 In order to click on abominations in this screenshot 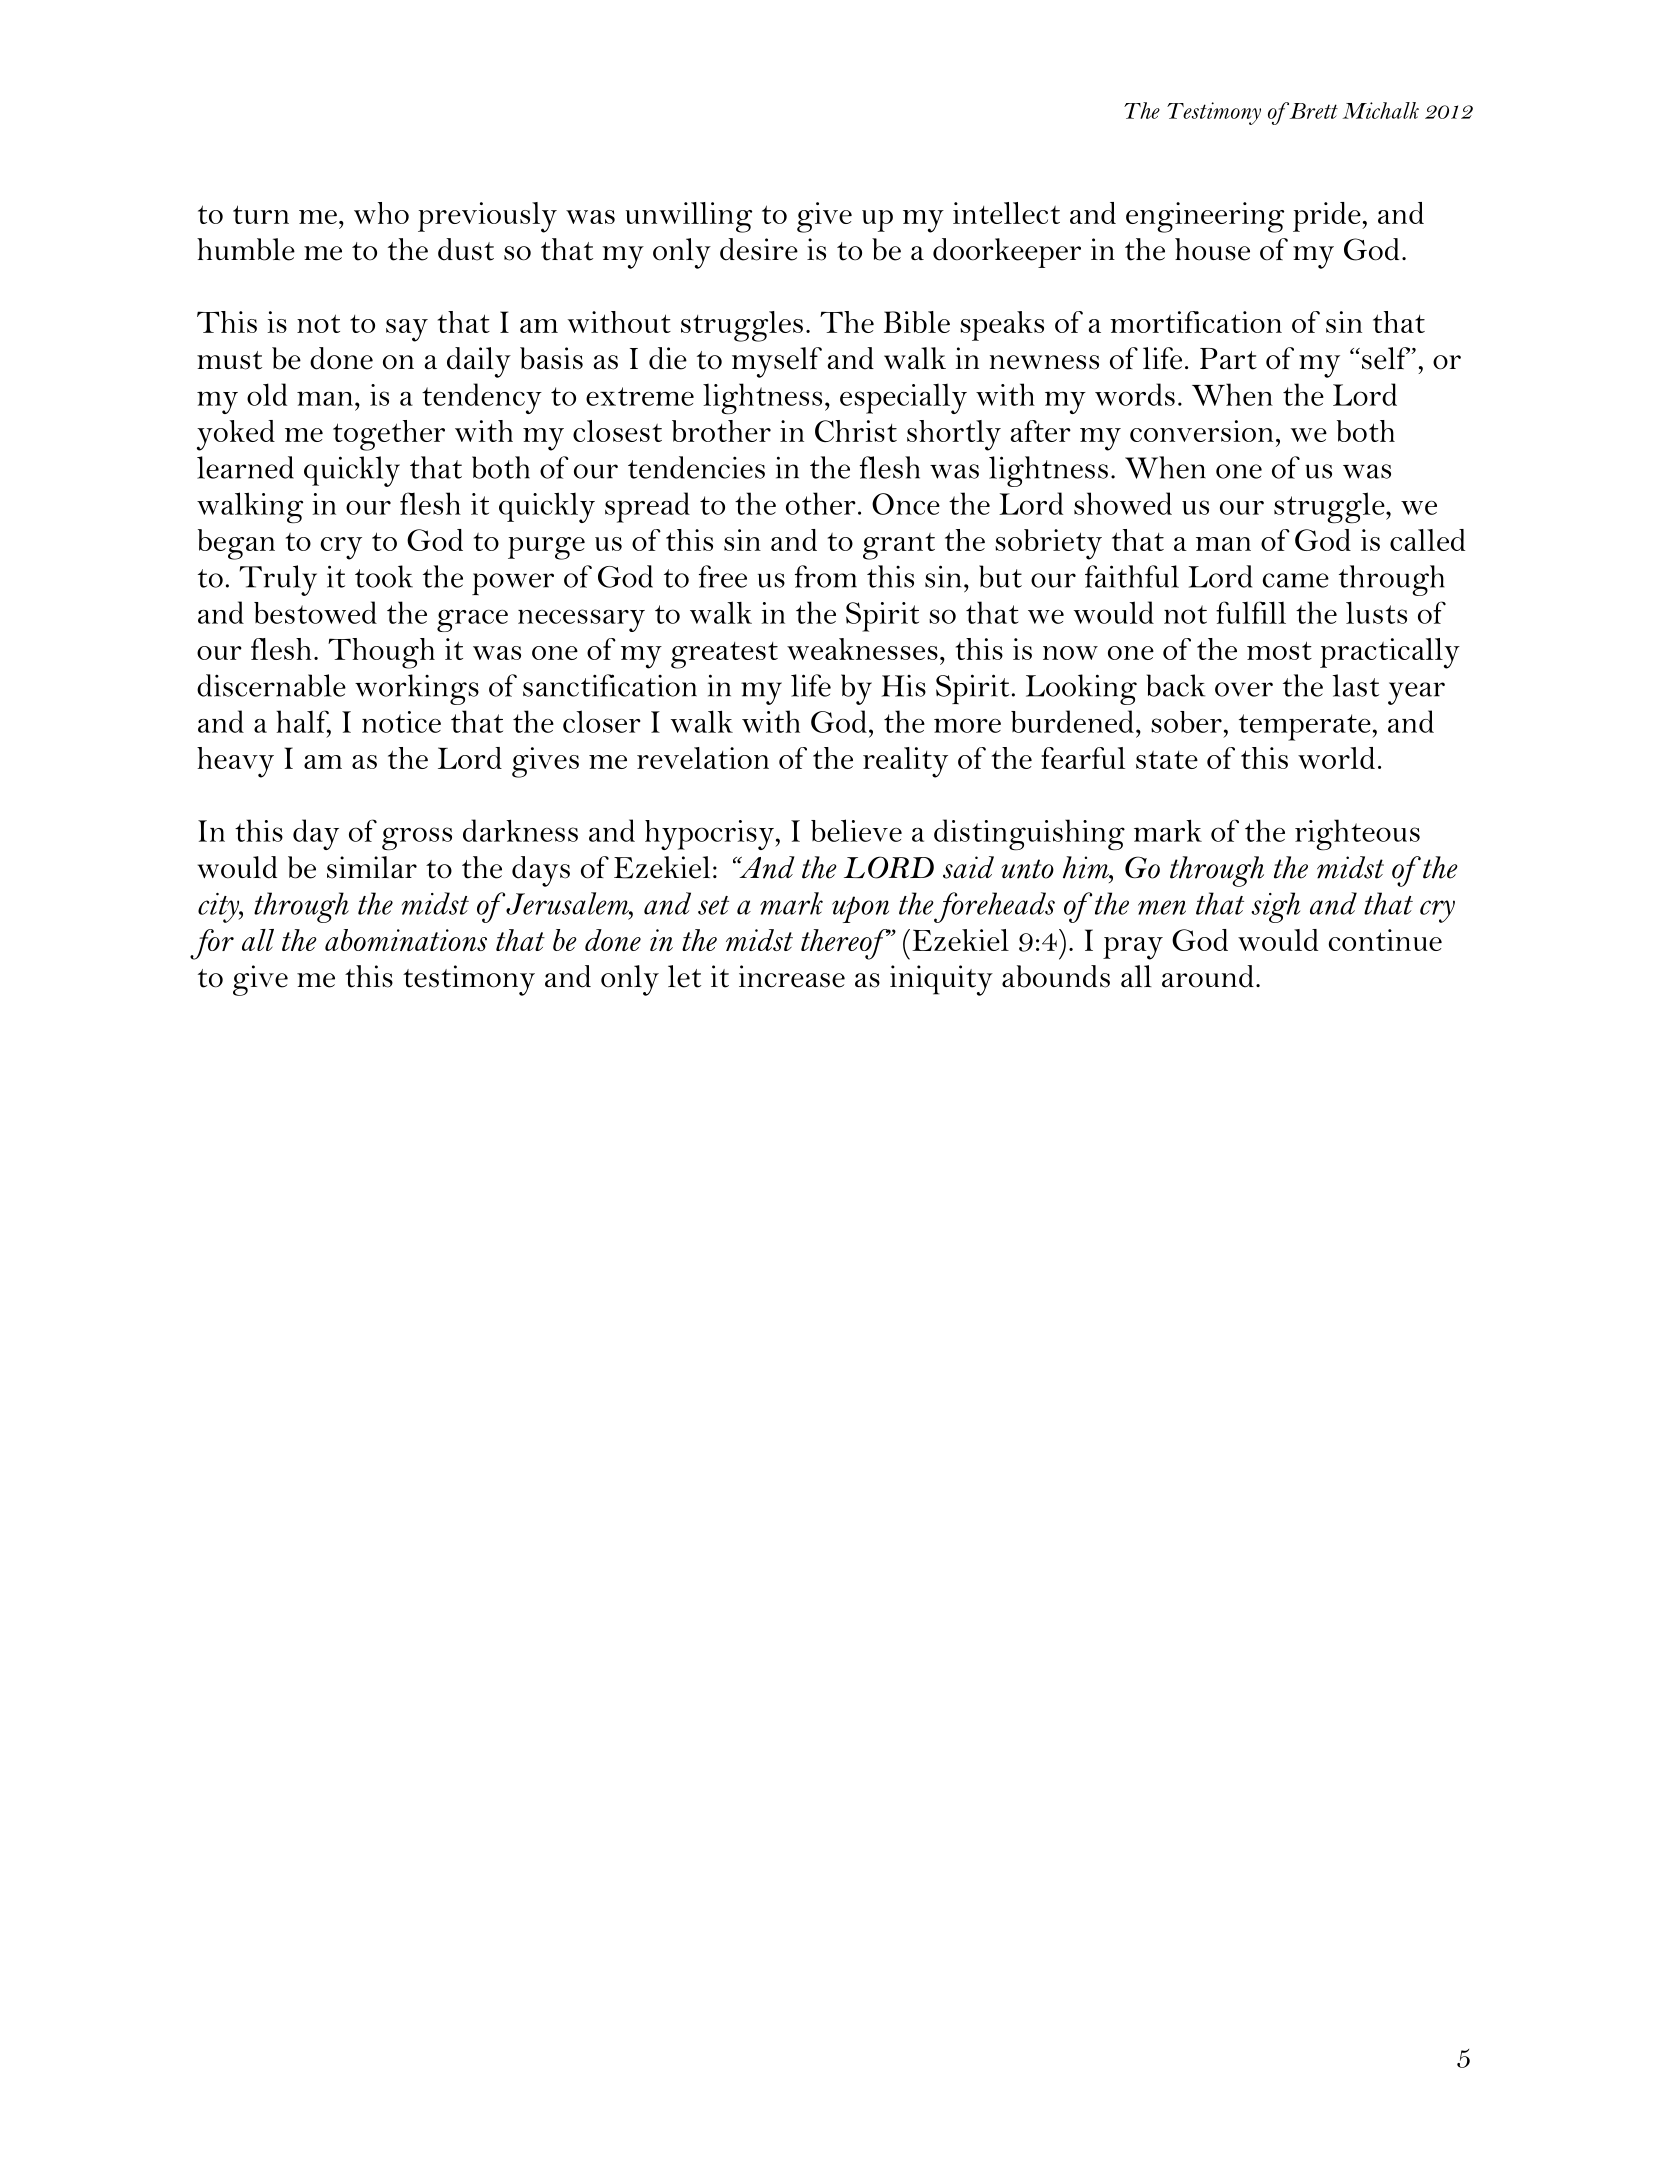, I will do `click(406, 940)`.
